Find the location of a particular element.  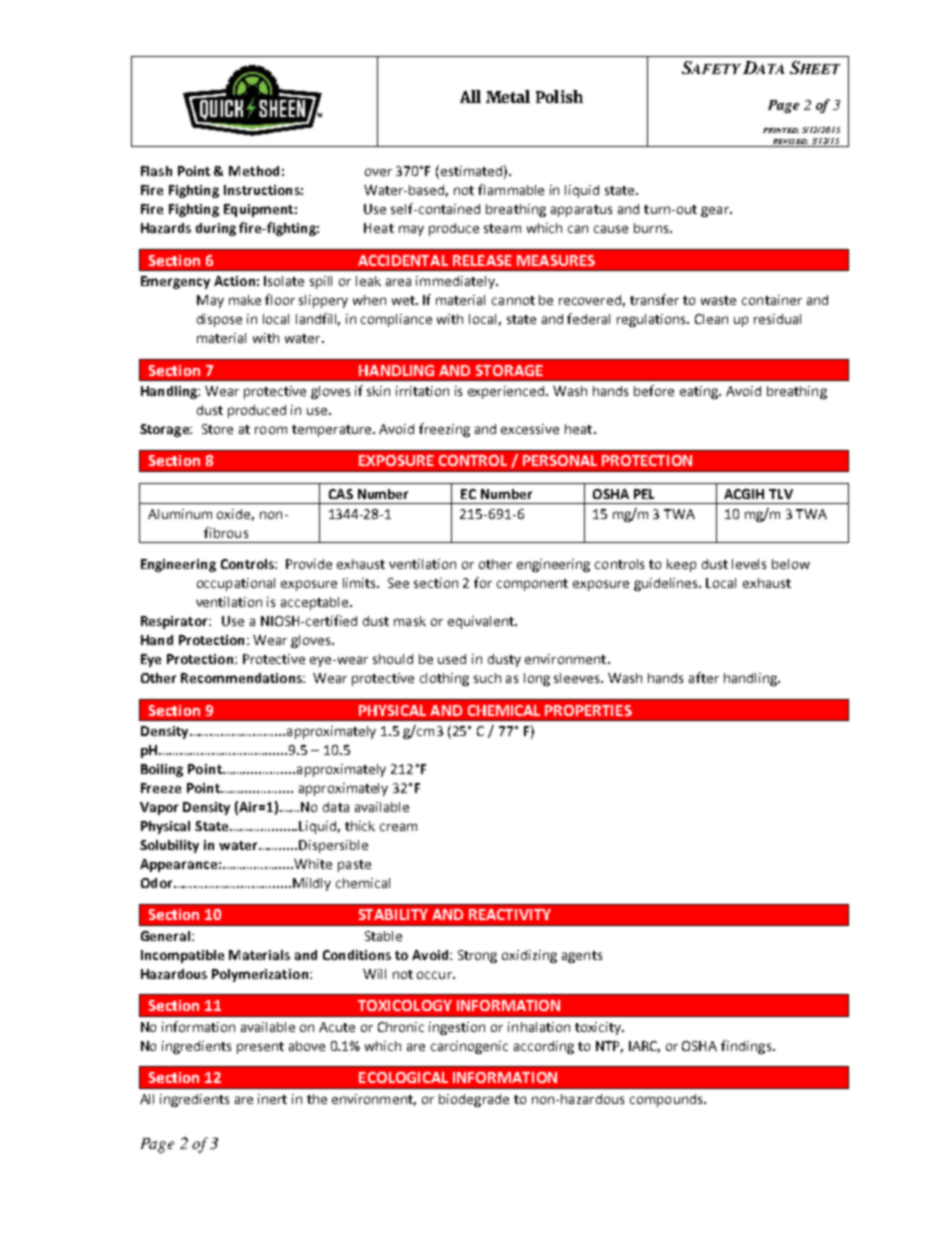

REVISED is located at coordinates (789, 143).
